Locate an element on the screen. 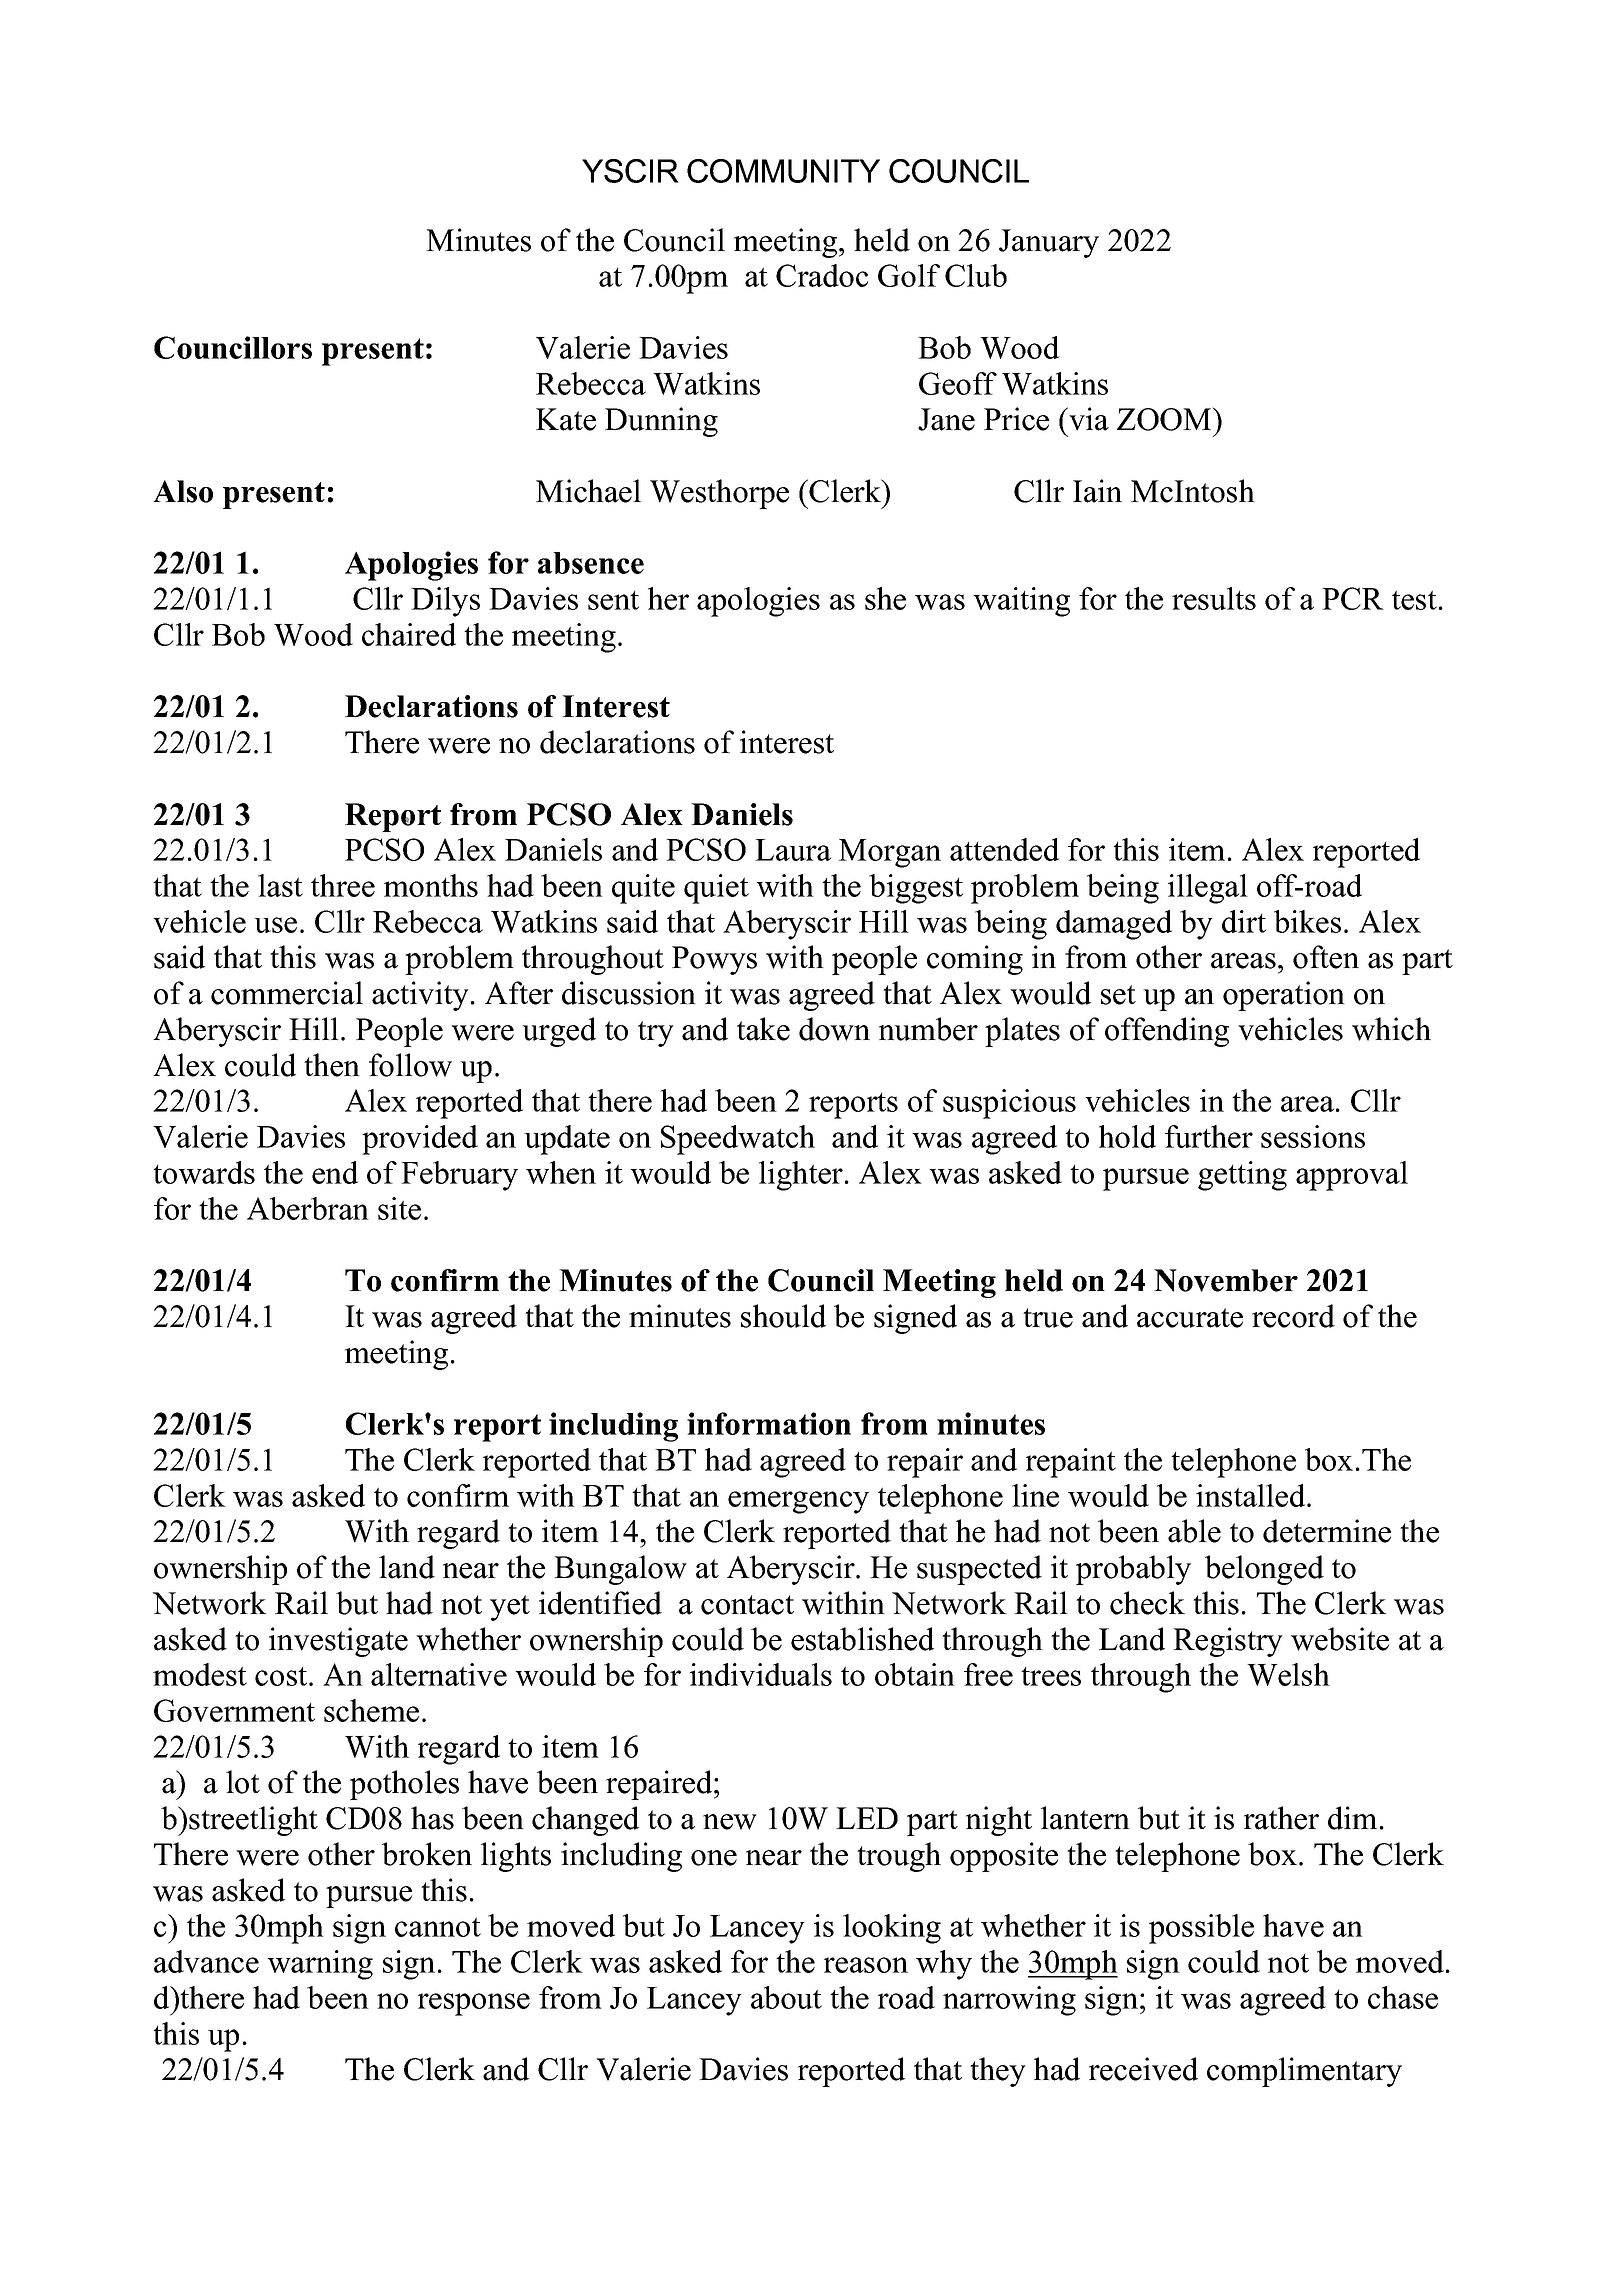 Image resolution: width=1605 pixels, height=2270 pixels. installed is located at coordinates (1252, 1495).
